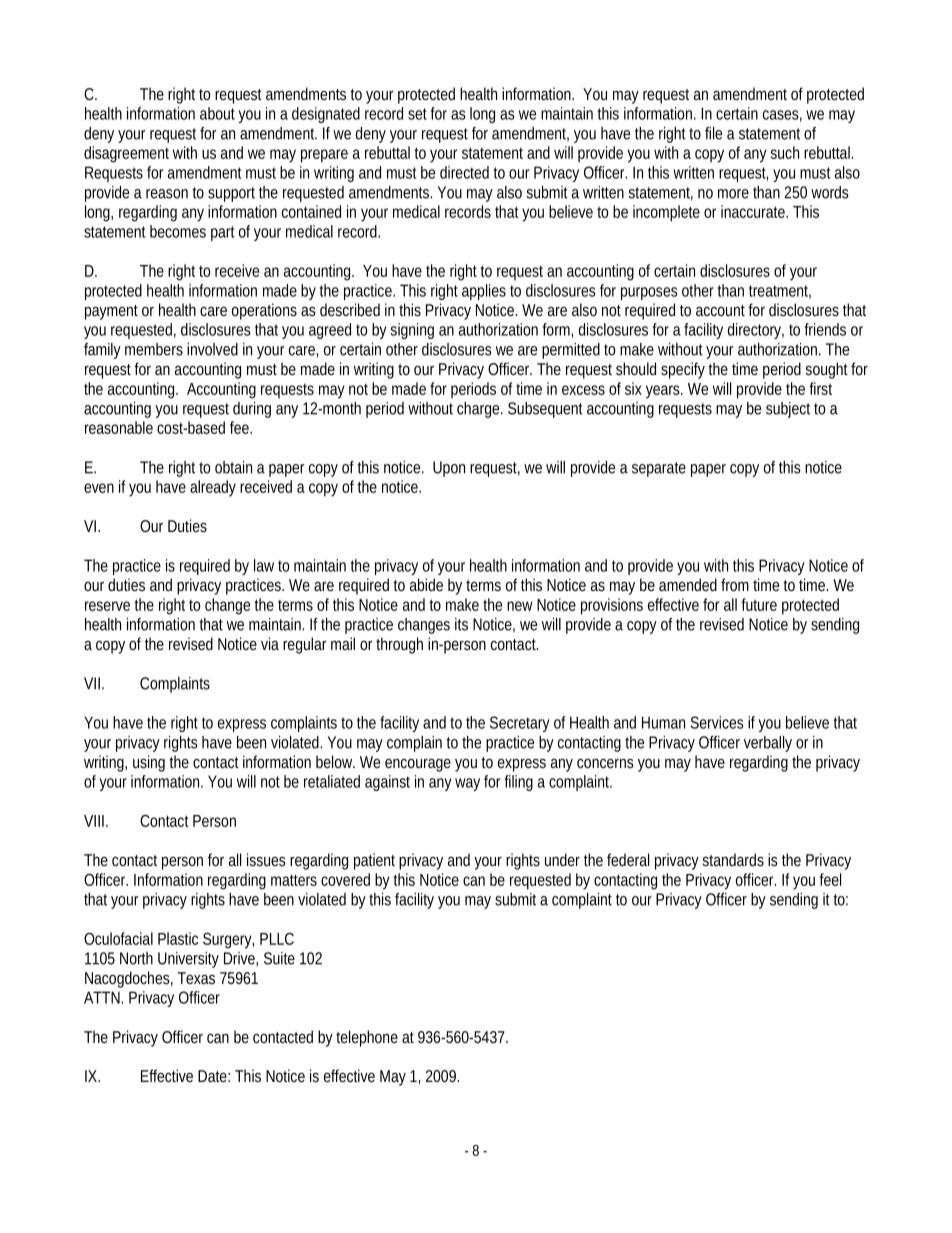 This document has height=1233, width=952. I want to click on Upon, so click(449, 469).
